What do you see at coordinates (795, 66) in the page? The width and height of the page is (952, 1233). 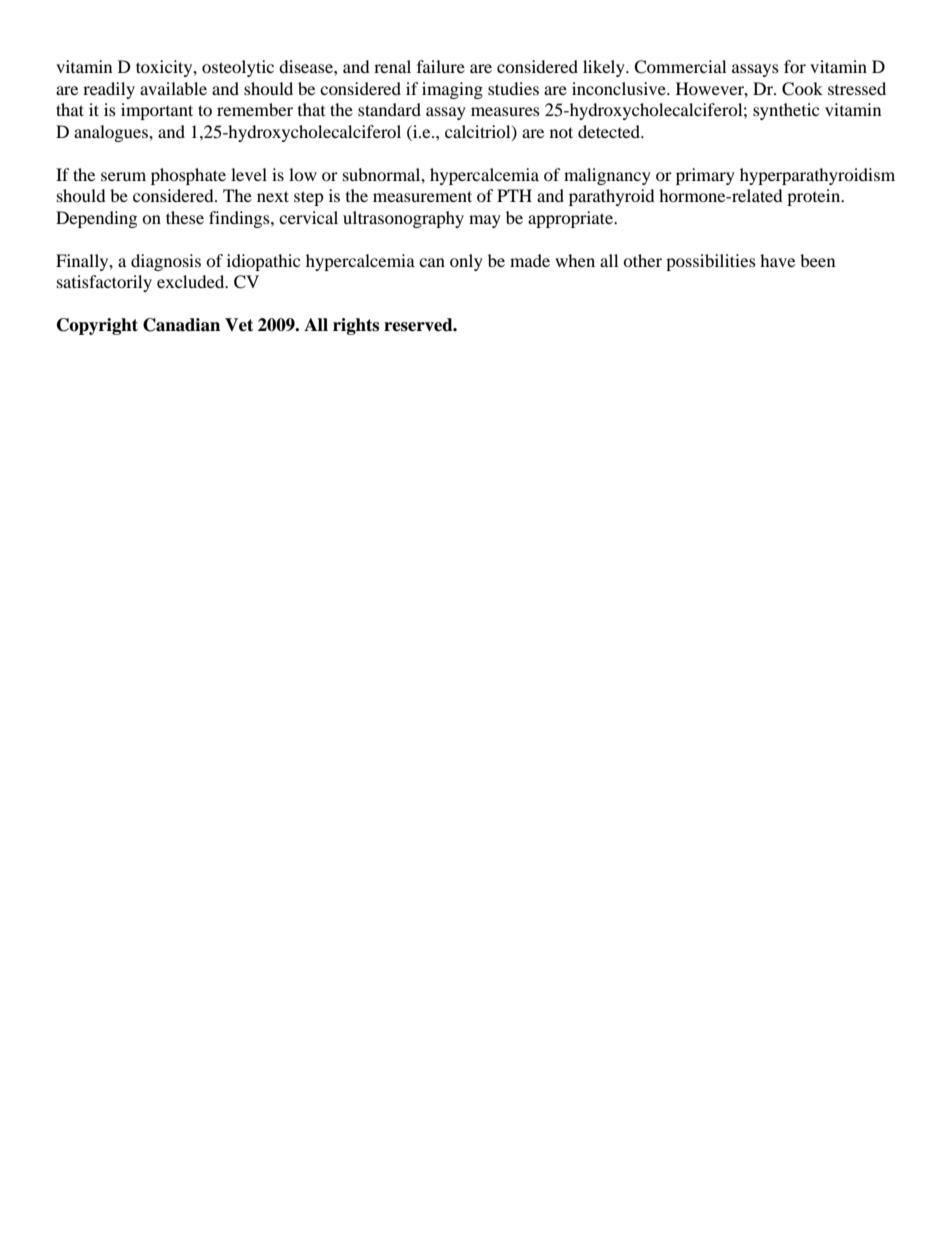 I see `for` at bounding box center [795, 66].
